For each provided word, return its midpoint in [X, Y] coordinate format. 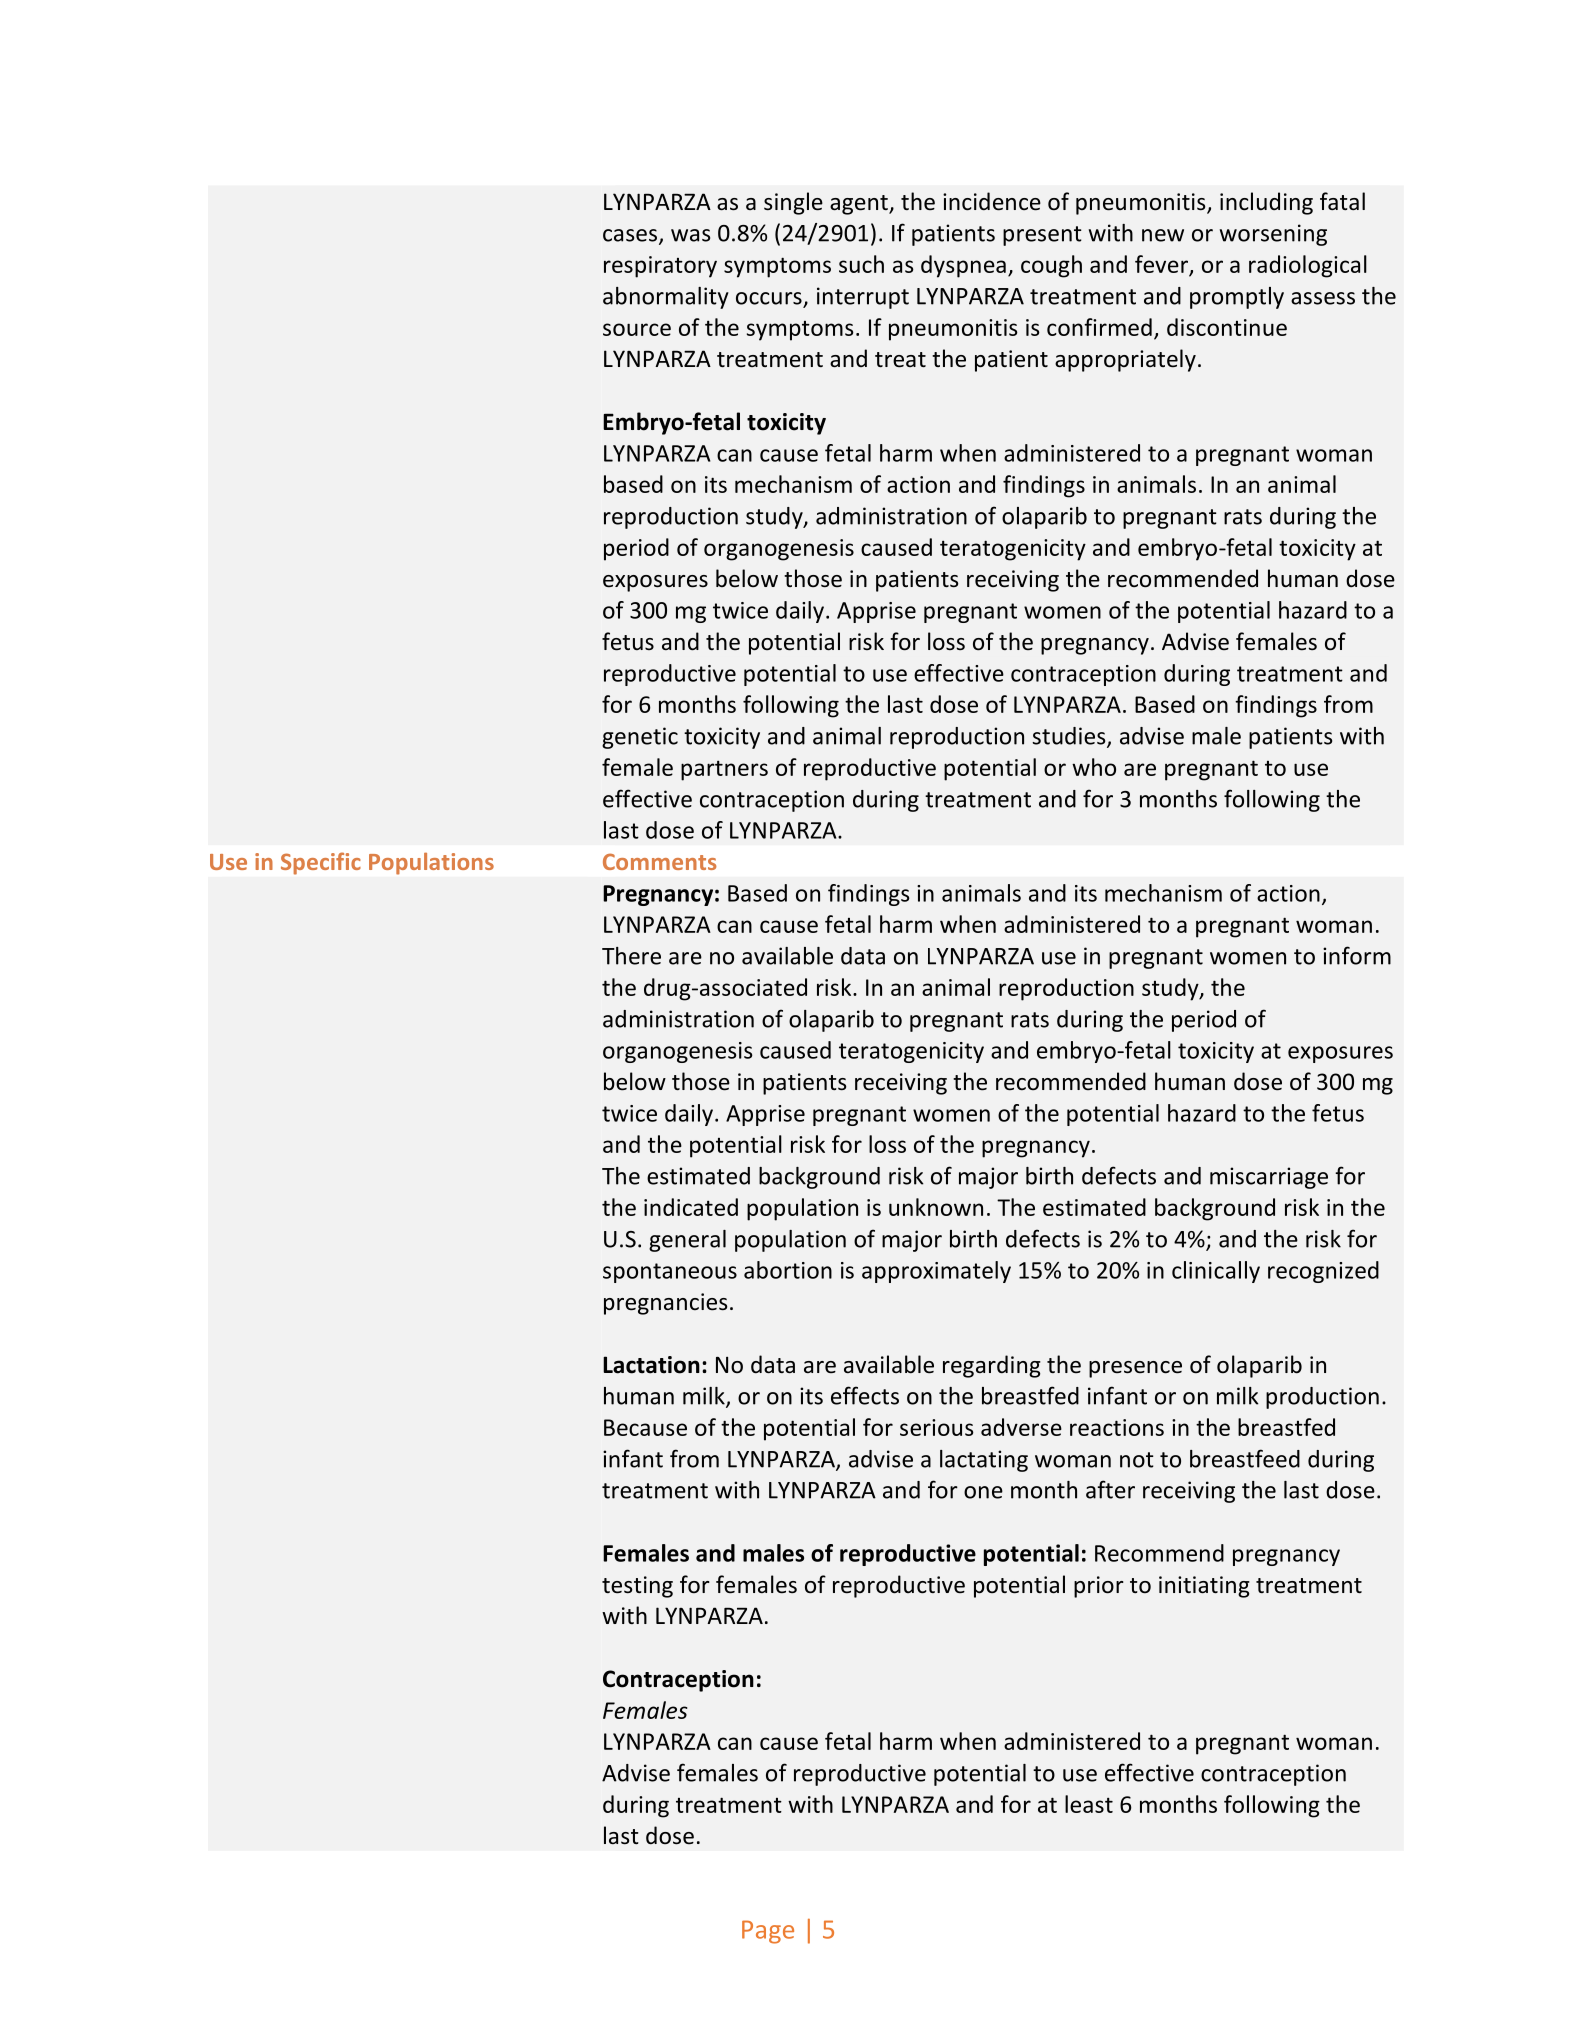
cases [630, 235]
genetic [640, 738]
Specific [321, 863]
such [861, 264]
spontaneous [670, 1273]
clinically [1216, 1272]
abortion [788, 1270]
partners [724, 771]
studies [1070, 737]
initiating [1204, 1587]
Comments [659, 861]
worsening [1273, 235]
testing [637, 1587]
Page [768, 1932]
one [983, 1492]
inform [1357, 955]
